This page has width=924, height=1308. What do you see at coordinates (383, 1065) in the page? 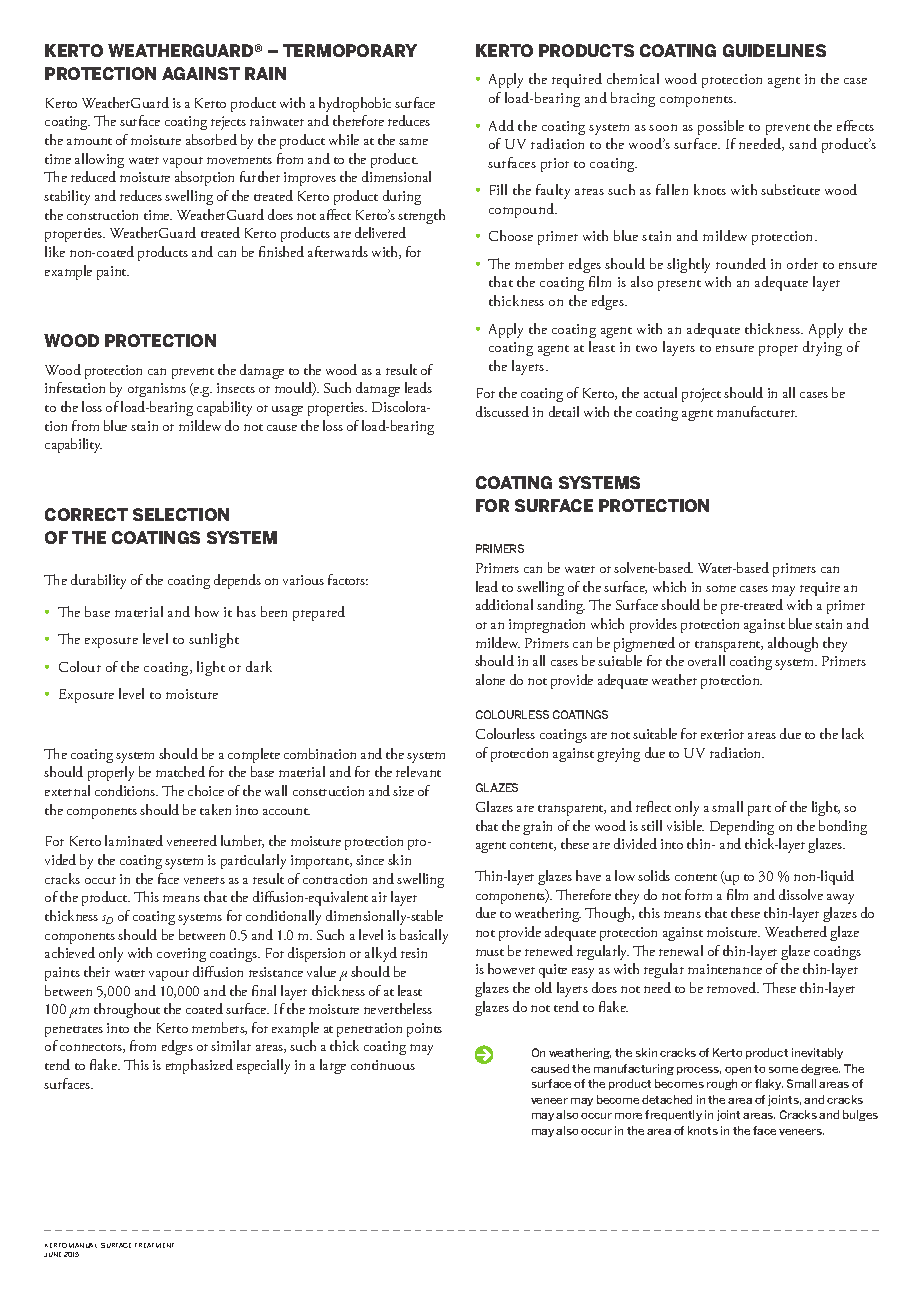
I see `continuous` at bounding box center [383, 1065].
